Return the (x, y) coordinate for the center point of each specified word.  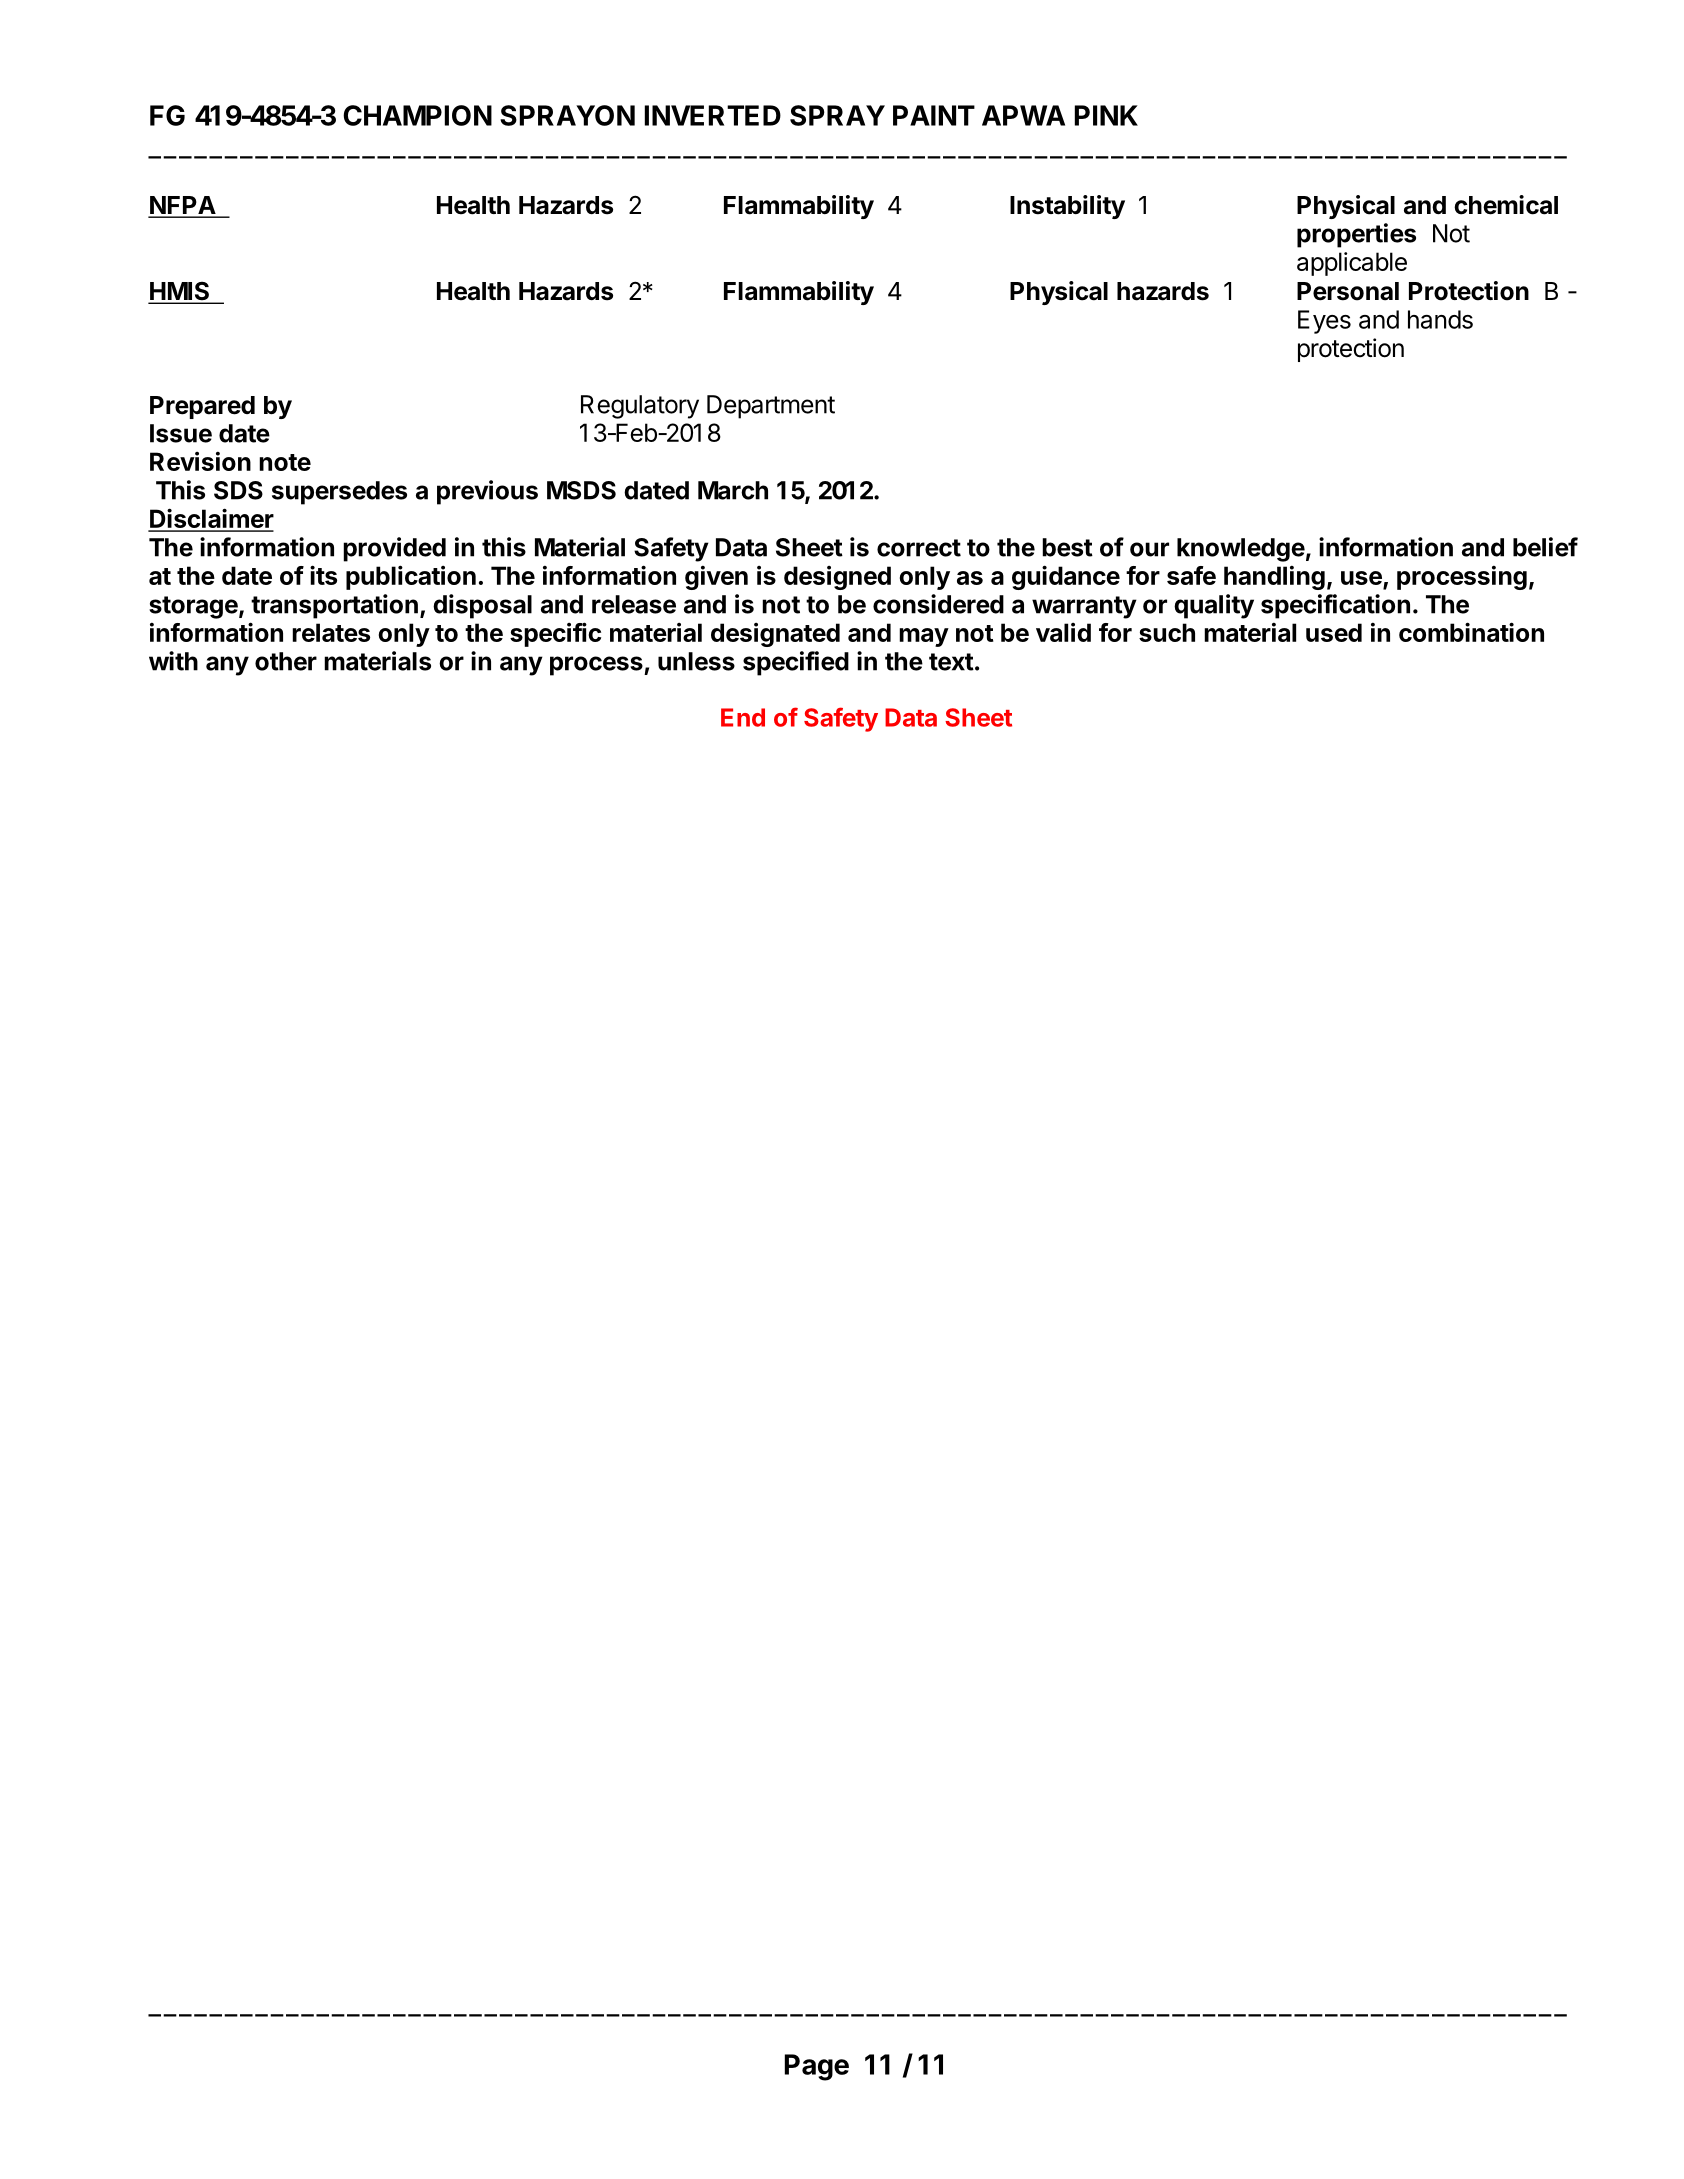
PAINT (934, 115)
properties (1356, 235)
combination (1471, 632)
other (286, 661)
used (1334, 632)
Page (817, 2067)
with (173, 661)
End (743, 717)
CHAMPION (417, 115)
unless (696, 661)
